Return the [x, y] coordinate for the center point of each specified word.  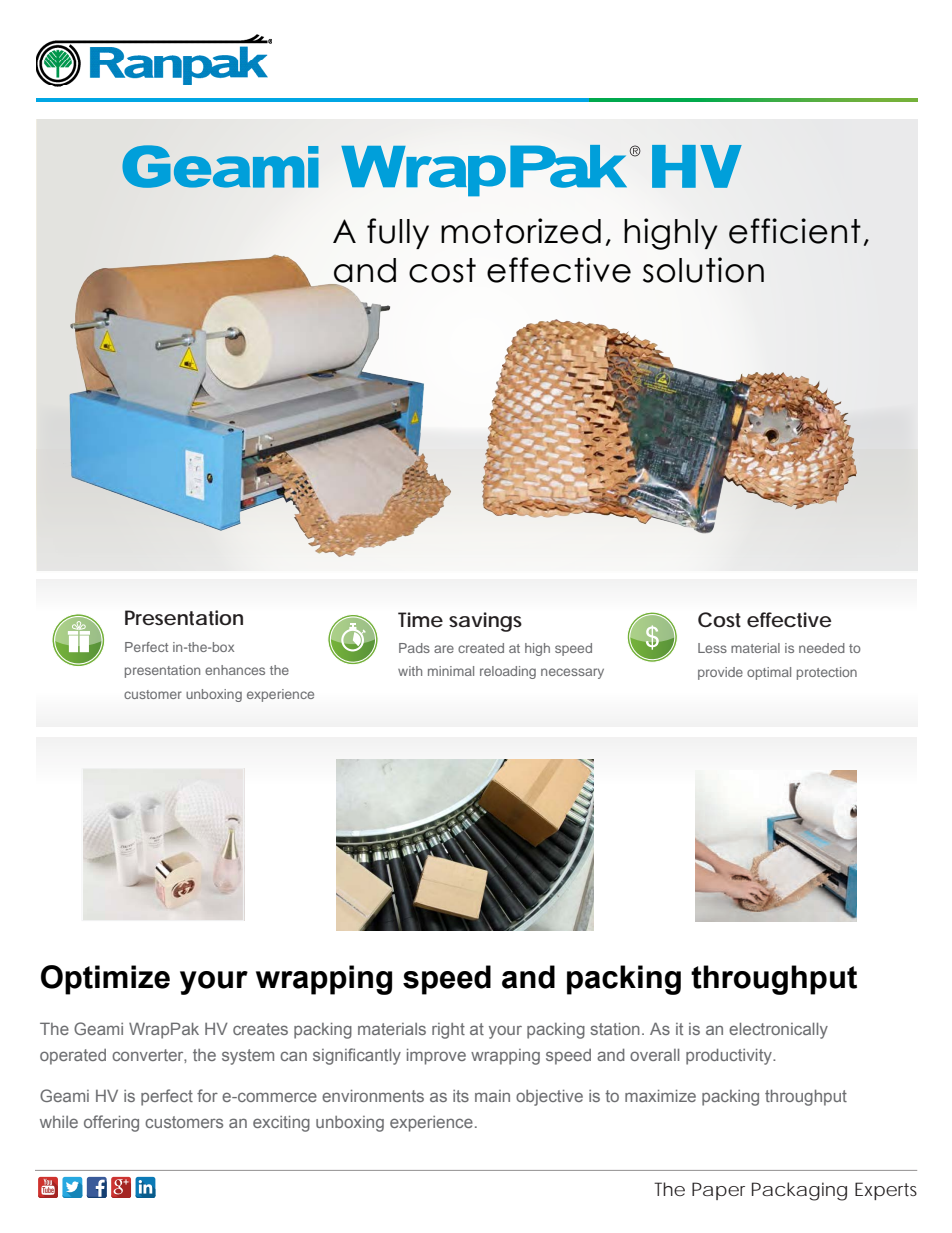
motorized [521, 231]
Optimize [105, 980]
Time [420, 619]
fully [398, 233]
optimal [769, 673]
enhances [235, 670]
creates [260, 1029]
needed [822, 648]
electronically [778, 1031]
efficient [795, 231]
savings [485, 622]
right [448, 1031]
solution [703, 270]
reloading [508, 672]
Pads [414, 648]
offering [111, 1123]
